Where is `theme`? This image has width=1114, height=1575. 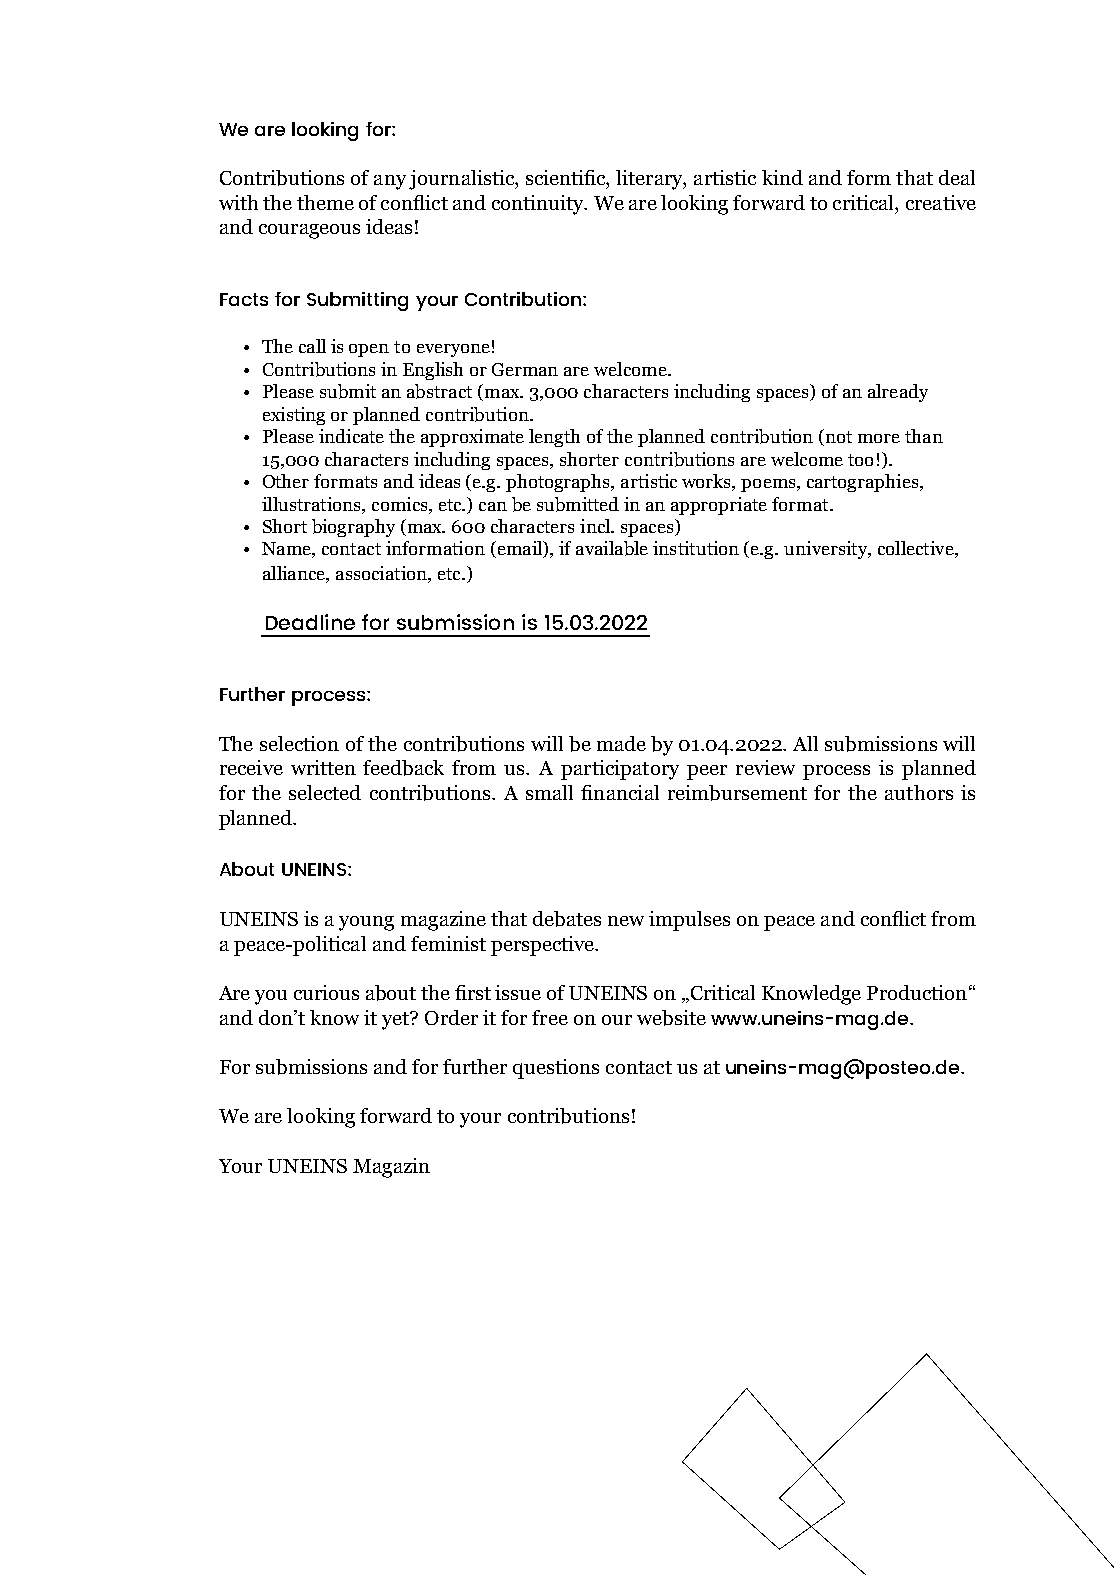 theme is located at coordinates (325, 202).
